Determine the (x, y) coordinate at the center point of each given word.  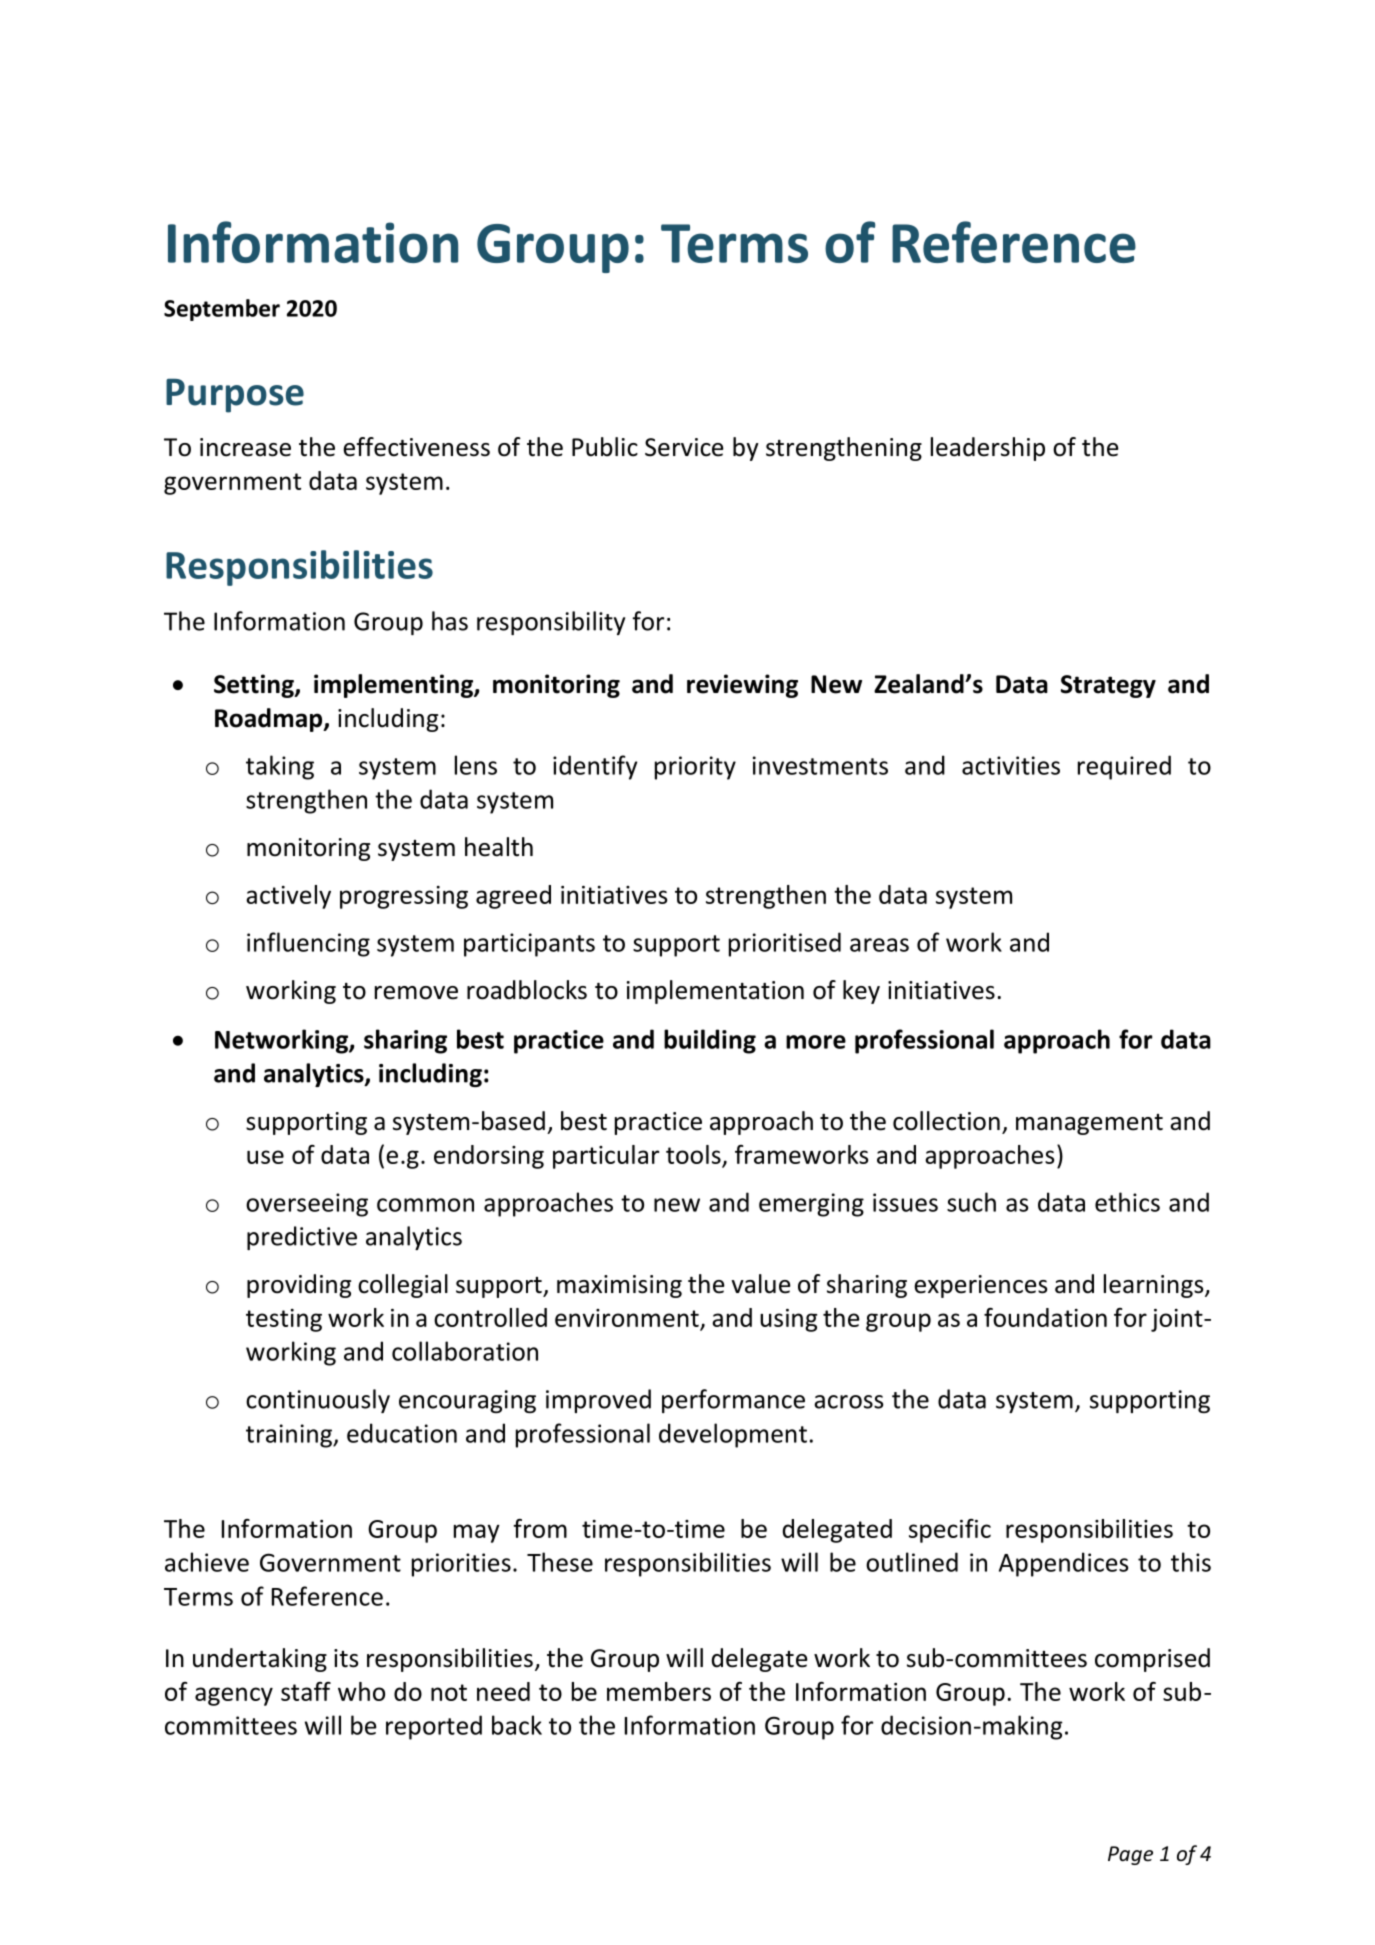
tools (693, 1154)
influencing (308, 944)
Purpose (235, 395)
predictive (302, 1238)
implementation (715, 992)
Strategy (1108, 686)
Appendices (1063, 1564)
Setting (255, 686)
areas (879, 945)
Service (684, 447)
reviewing (742, 686)
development (733, 1435)
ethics (1127, 1202)
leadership (988, 449)
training (290, 1436)
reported (434, 1727)
